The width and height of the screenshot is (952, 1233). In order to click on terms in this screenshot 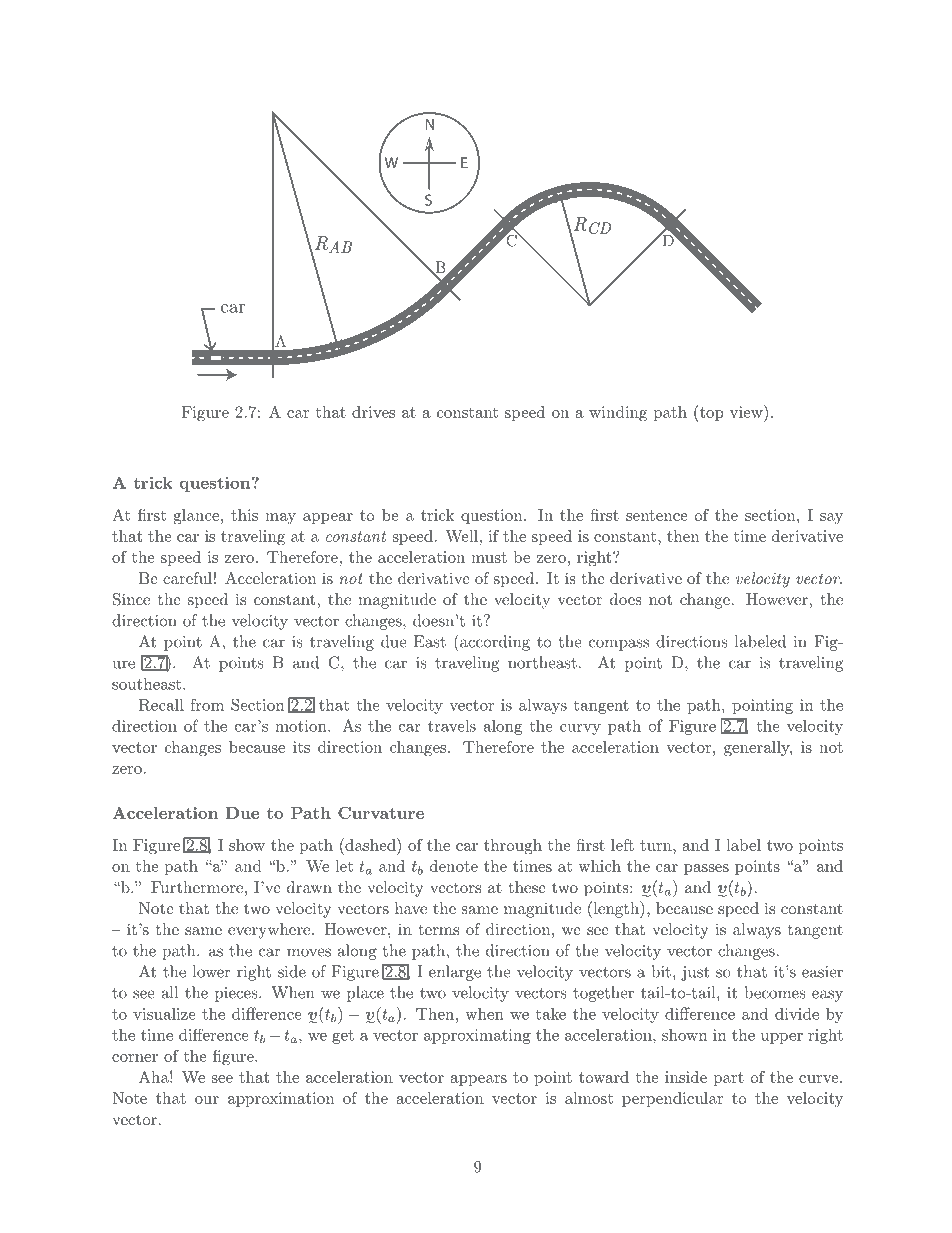, I will do `click(439, 929)`.
